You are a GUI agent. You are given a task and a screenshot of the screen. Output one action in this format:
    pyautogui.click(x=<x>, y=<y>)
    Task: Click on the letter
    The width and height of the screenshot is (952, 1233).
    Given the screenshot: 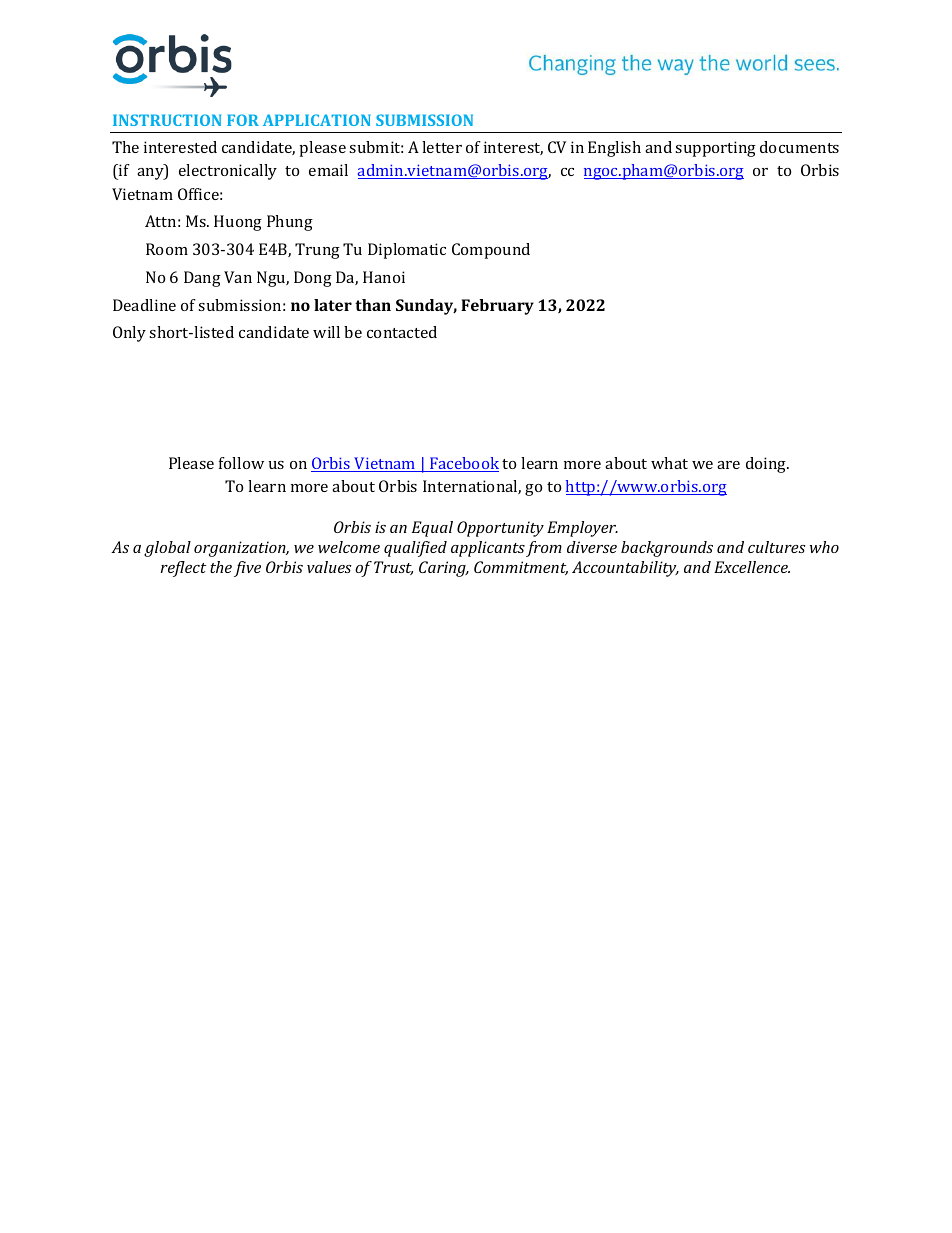 What is the action you would take?
    pyautogui.click(x=442, y=147)
